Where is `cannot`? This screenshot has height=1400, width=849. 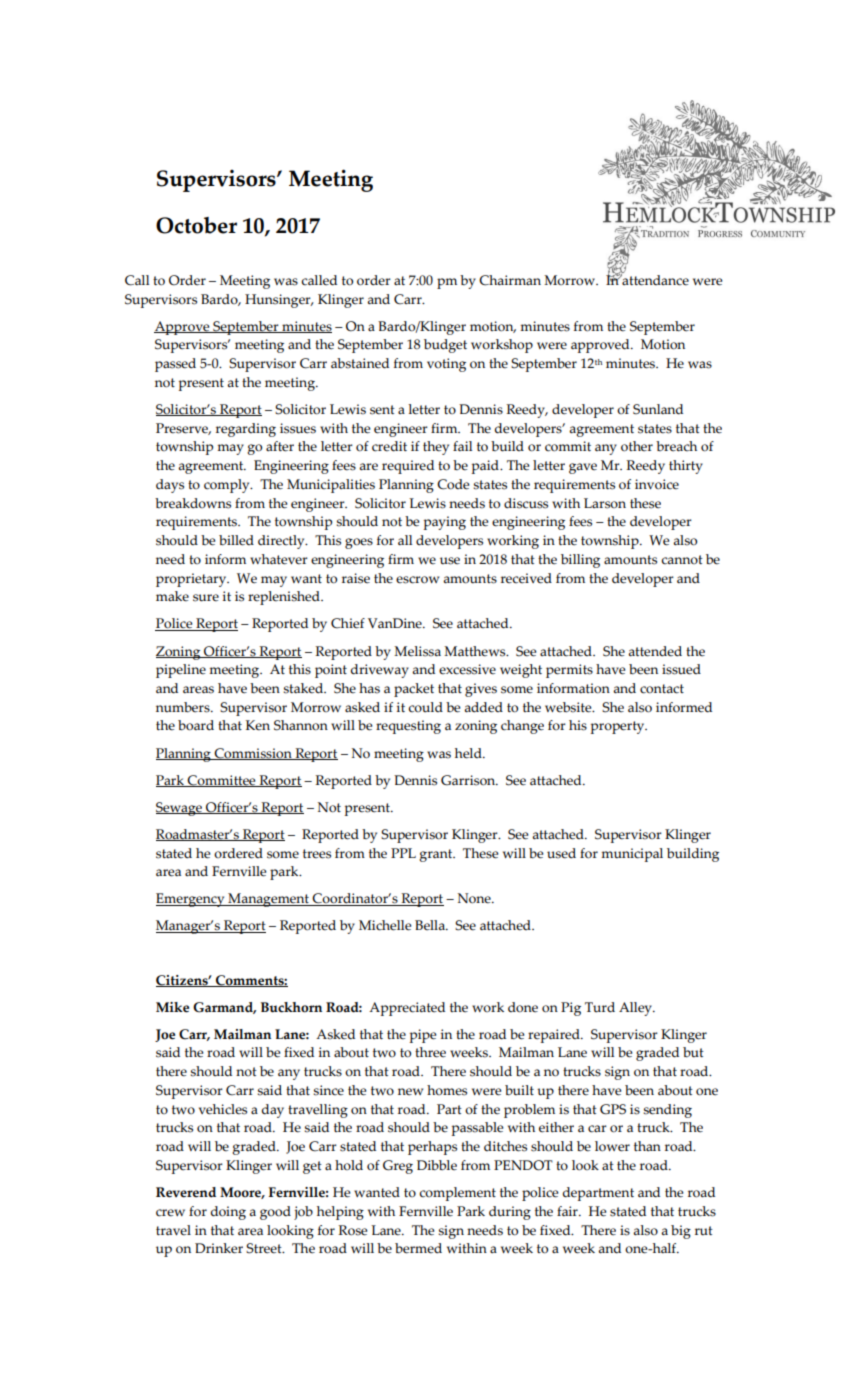
cannot is located at coordinates (682, 560).
